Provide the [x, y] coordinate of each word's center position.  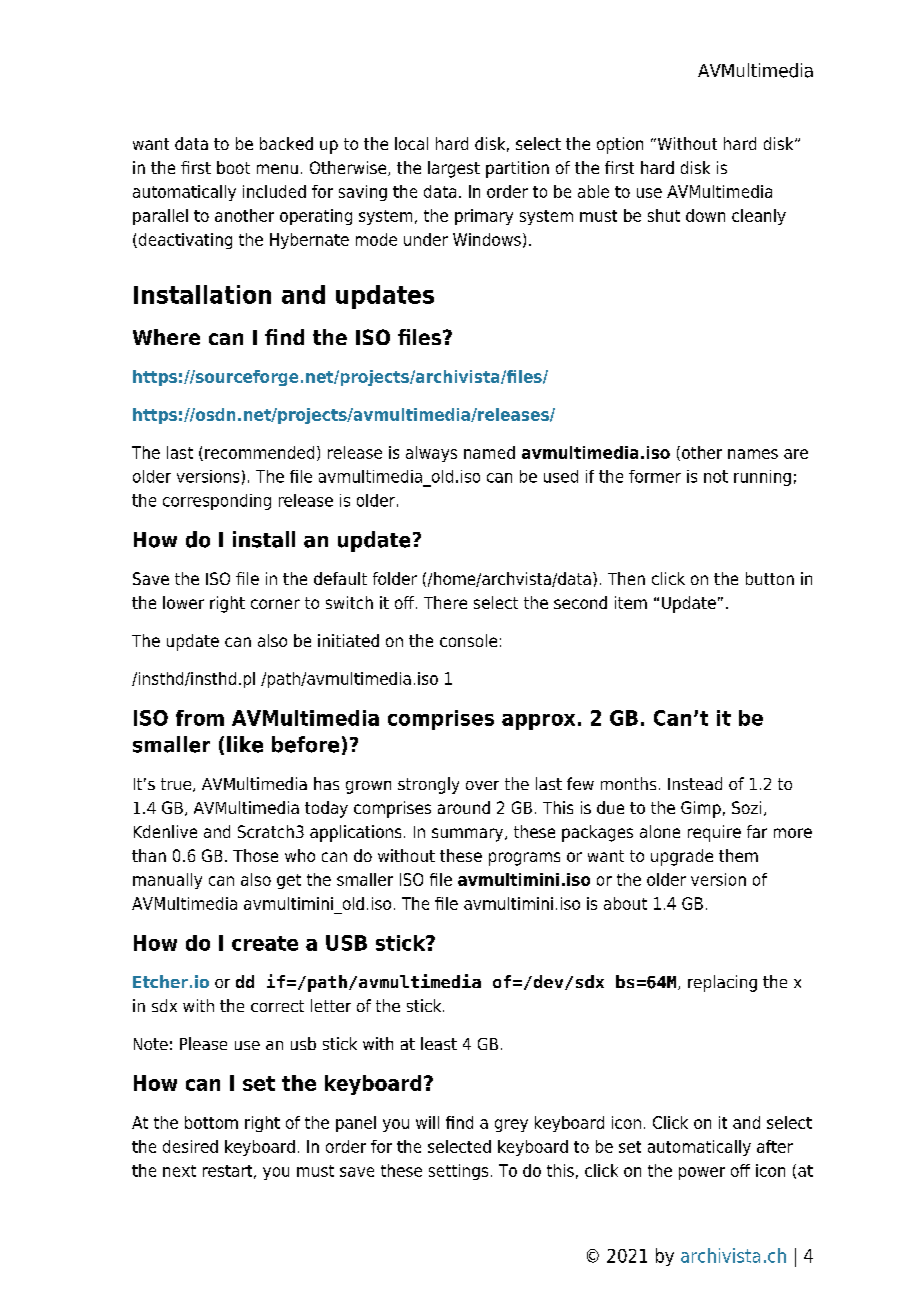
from [200, 718]
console [468, 640]
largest [454, 169]
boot [233, 167]
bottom [211, 1122]
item [631, 602]
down [705, 215]
